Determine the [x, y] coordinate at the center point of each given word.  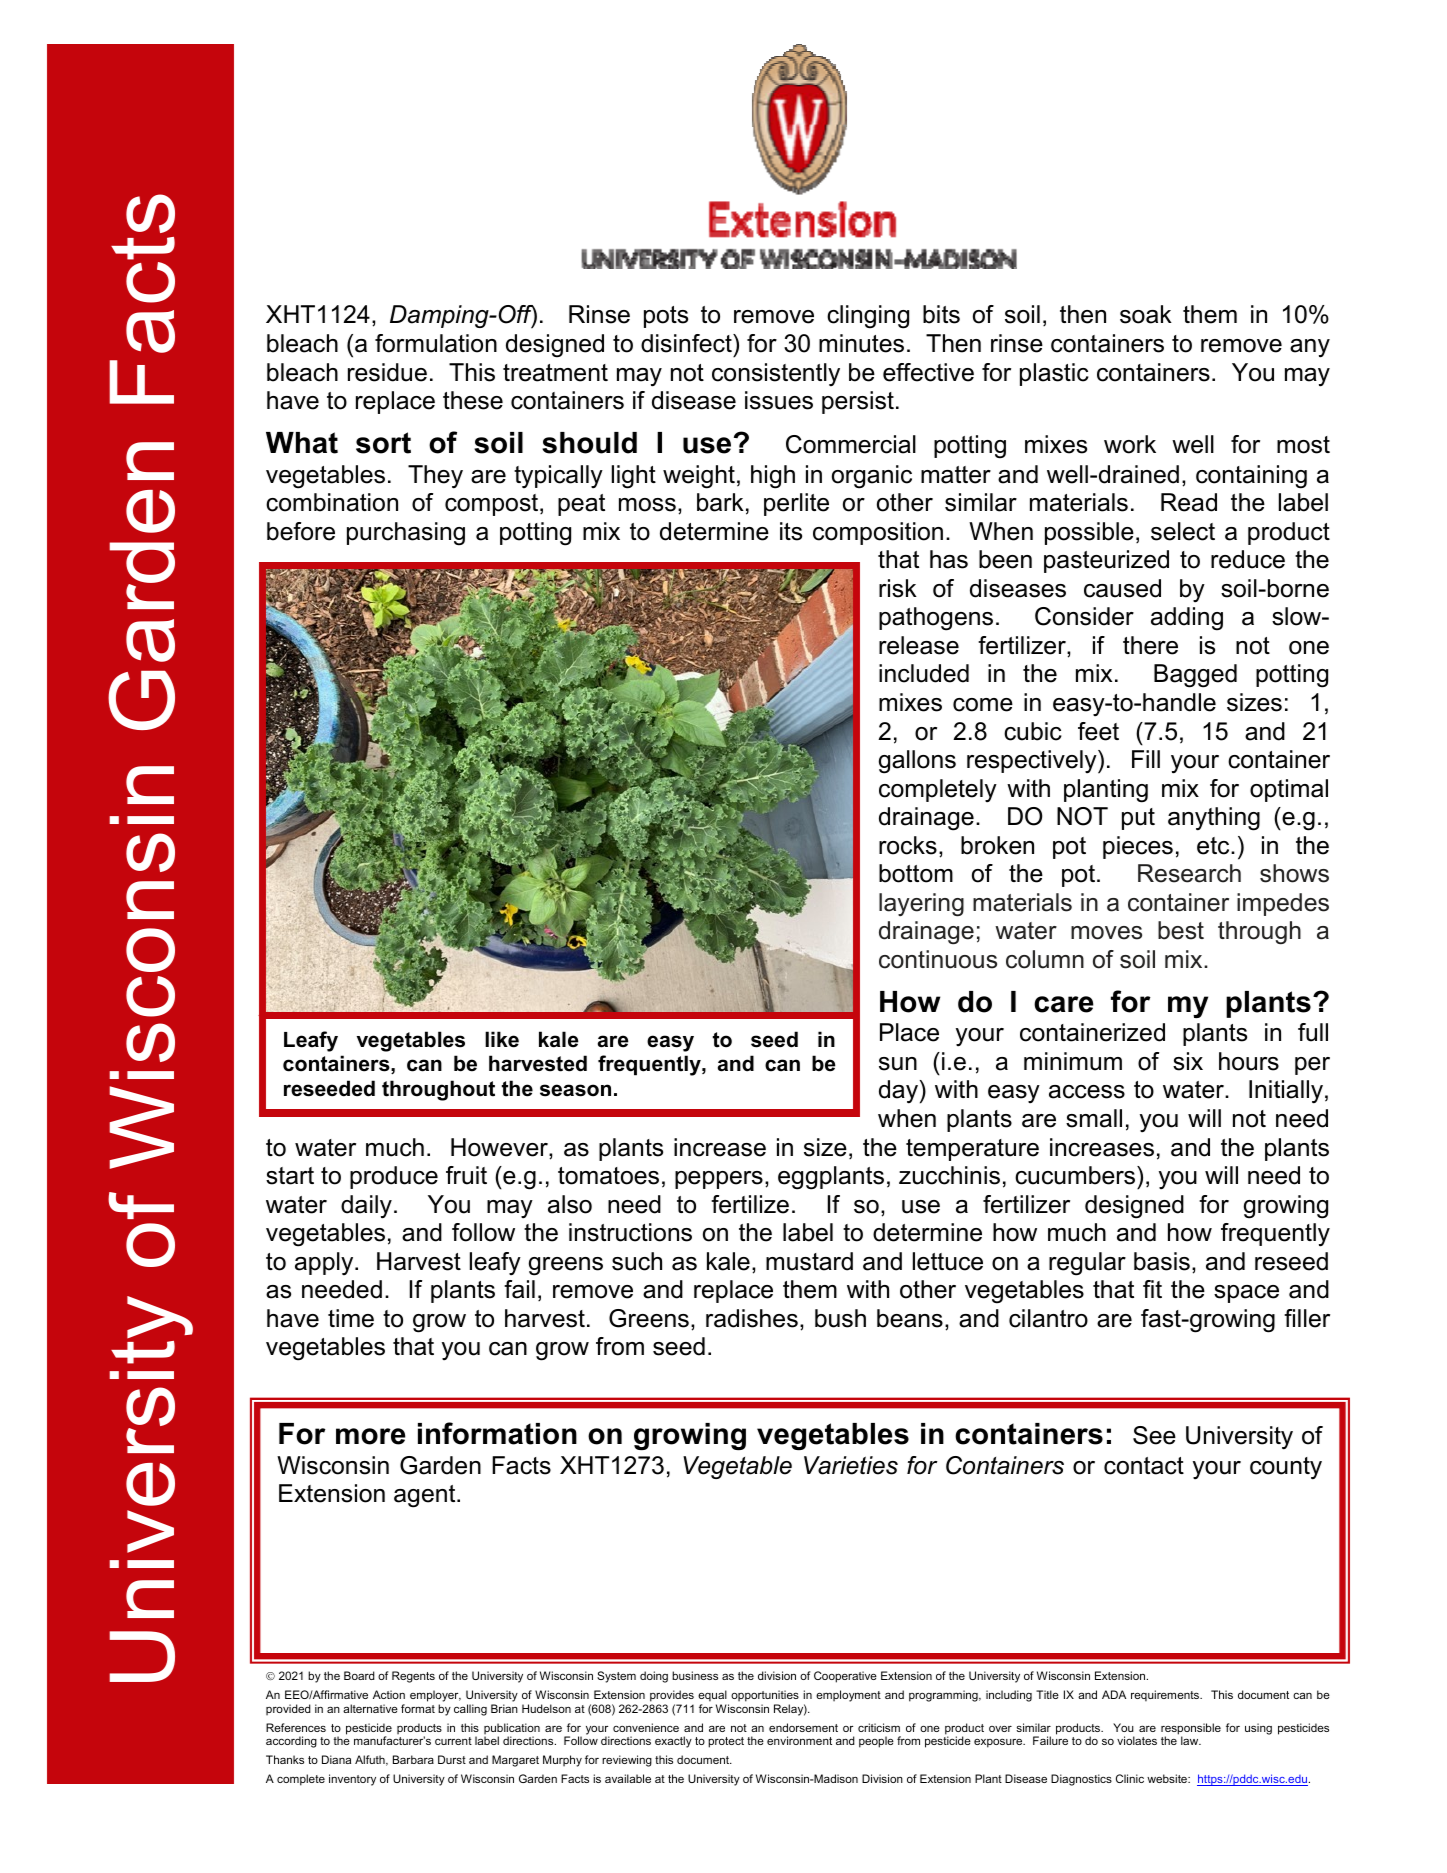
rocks [908, 845]
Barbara [413, 1759]
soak [1146, 314]
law [1191, 1740]
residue [387, 372]
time [351, 1318]
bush [840, 1318]
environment [799, 1740]
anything [1214, 819]
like [502, 1039]
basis [1162, 1261]
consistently [776, 374]
